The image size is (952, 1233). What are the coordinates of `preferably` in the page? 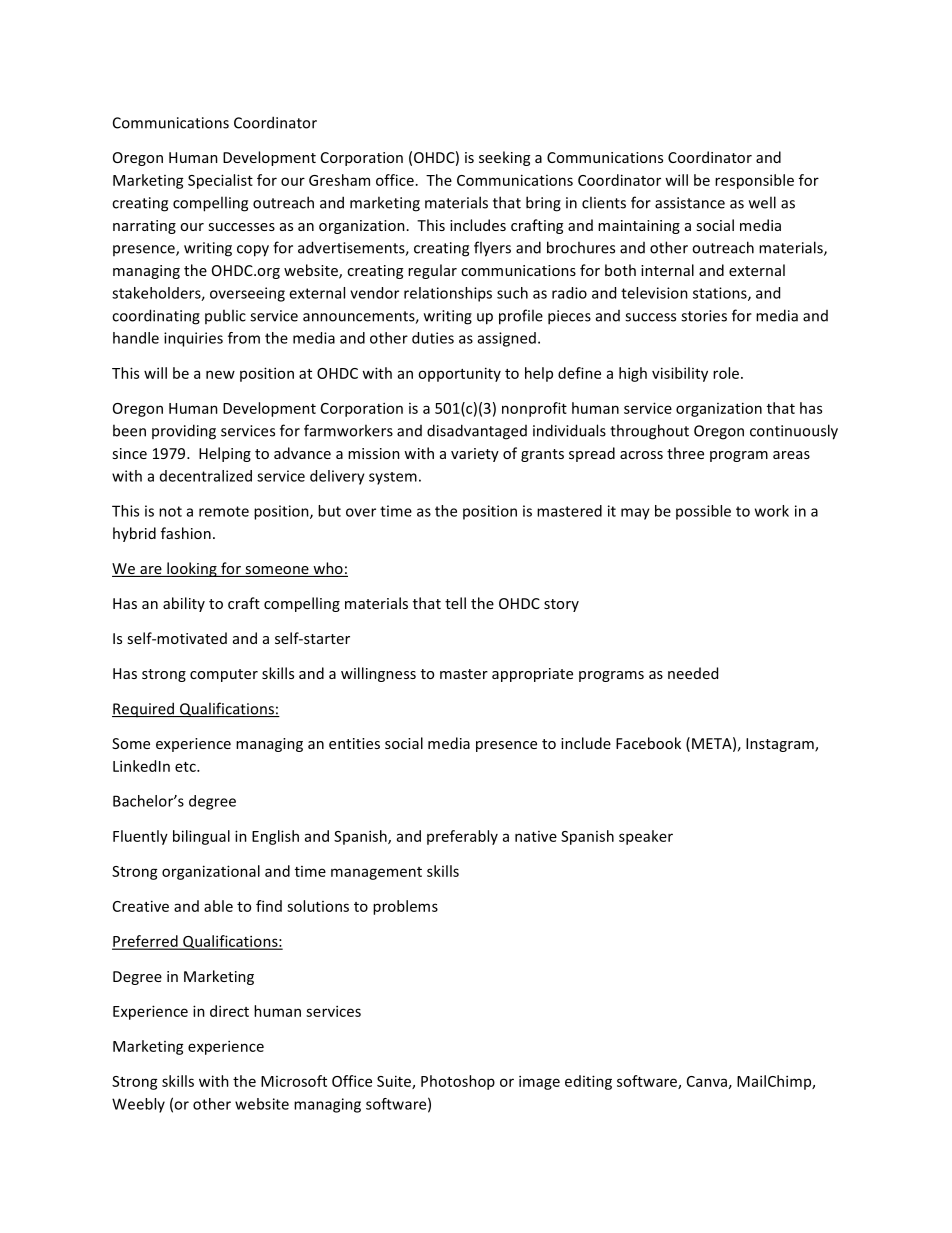 It's located at (462, 837).
